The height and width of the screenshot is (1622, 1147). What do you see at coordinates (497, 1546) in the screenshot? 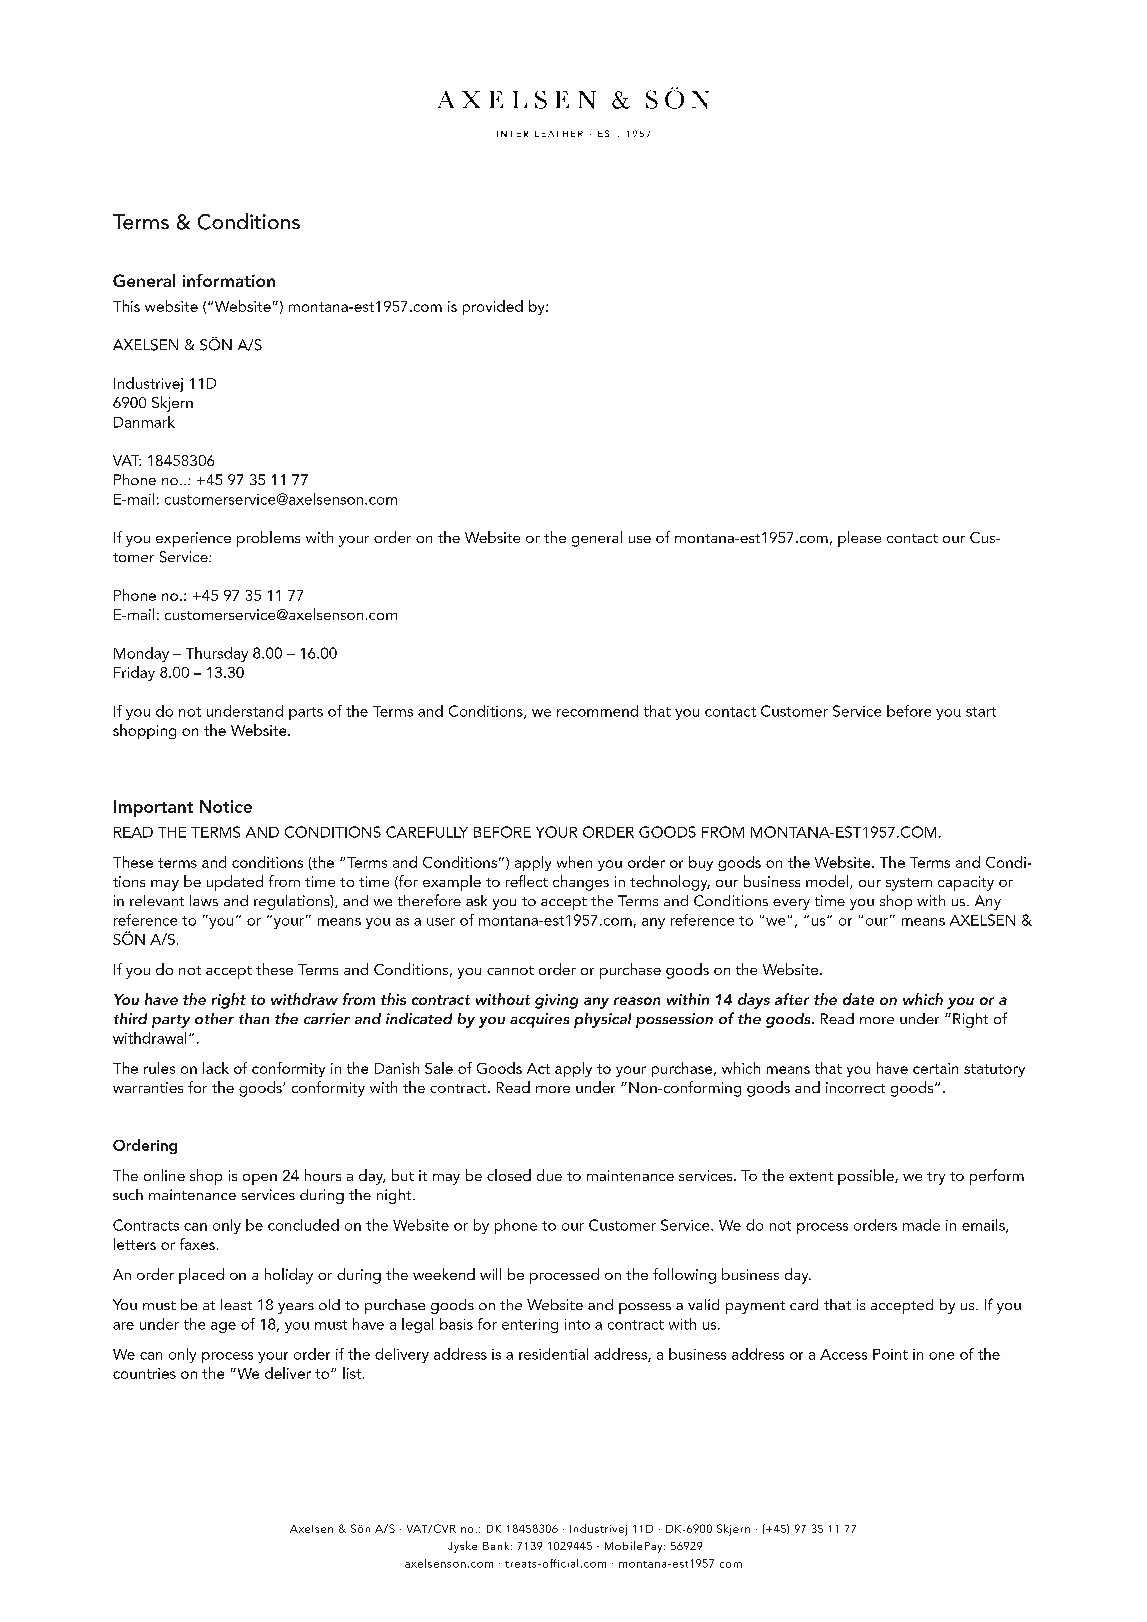
I see `Bank` at bounding box center [497, 1546].
